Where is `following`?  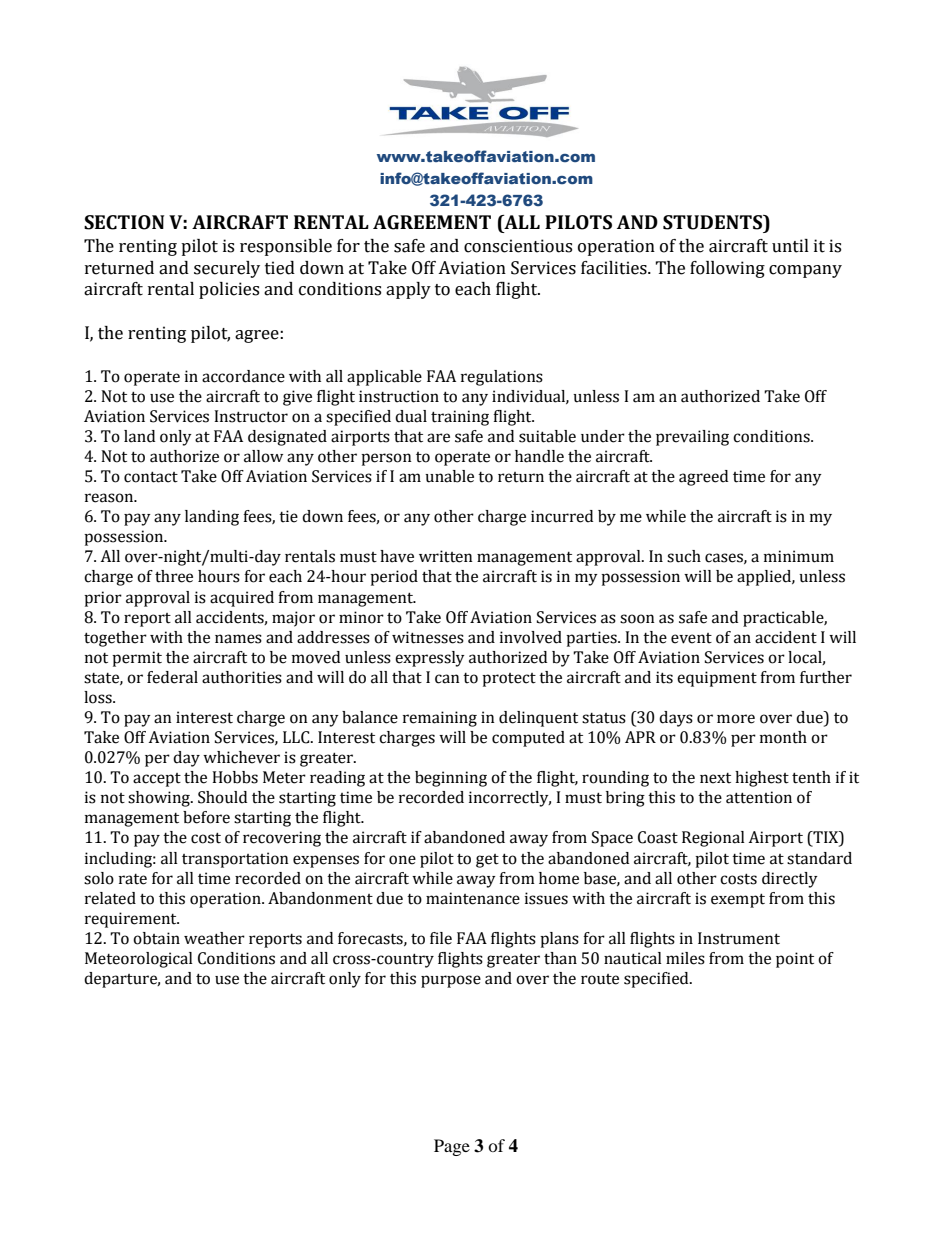
following is located at coordinates (727, 269).
